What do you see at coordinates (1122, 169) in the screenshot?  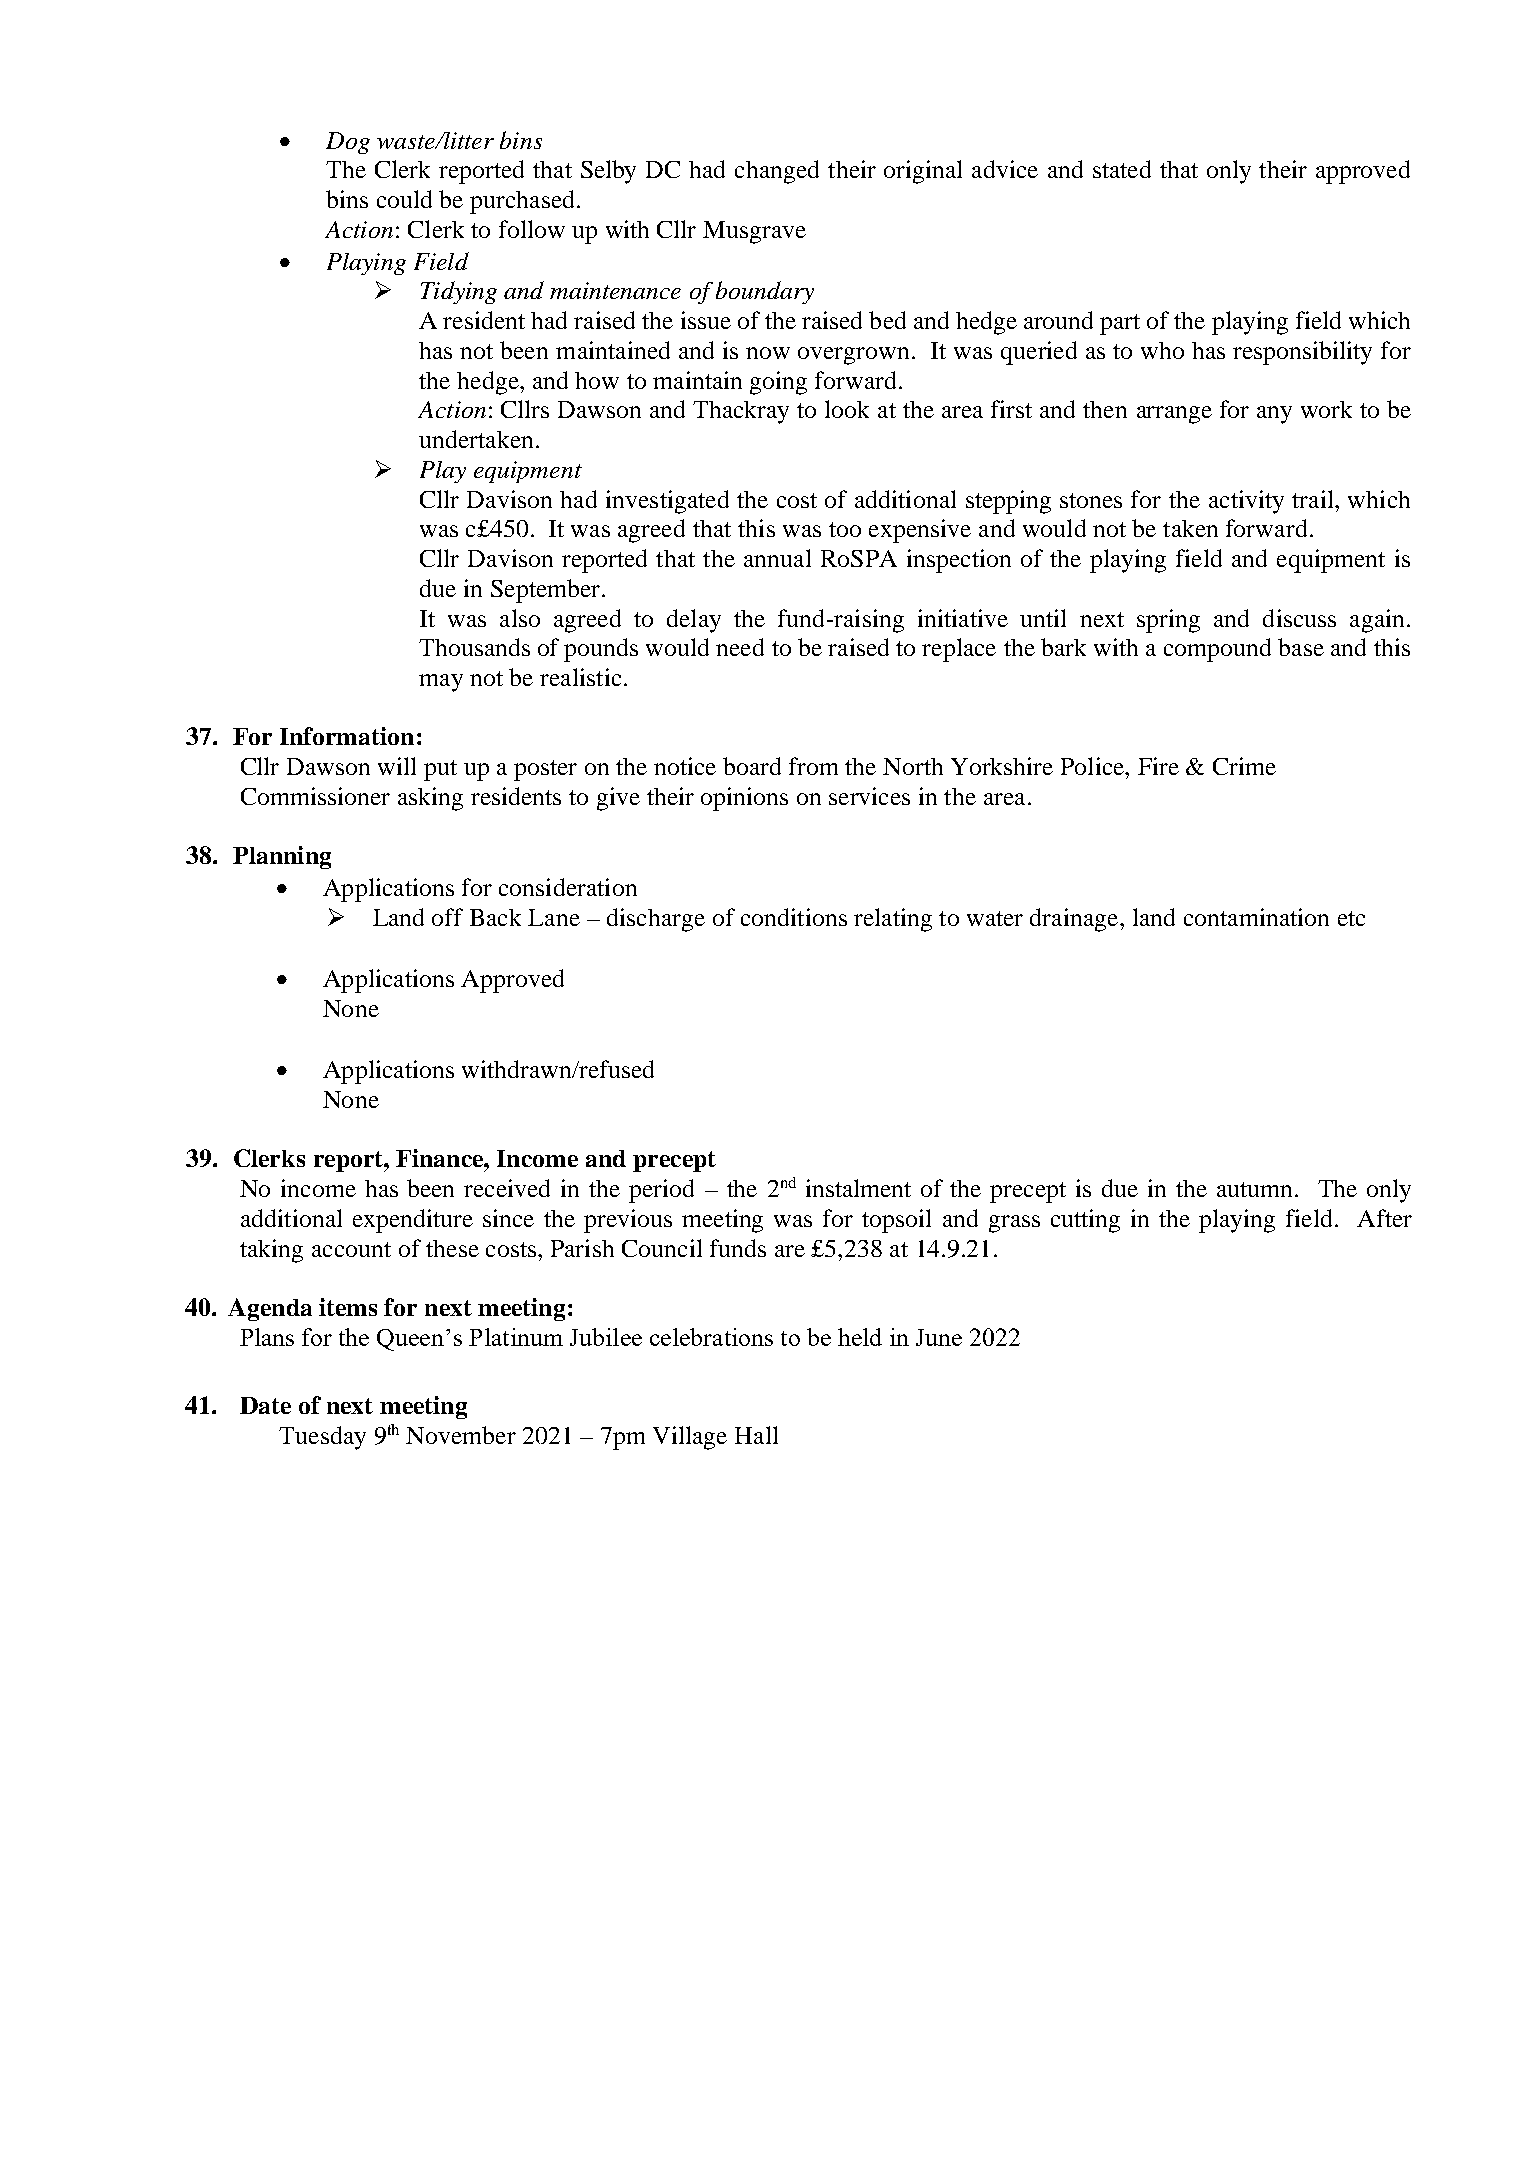 I see `stated` at bounding box center [1122, 169].
